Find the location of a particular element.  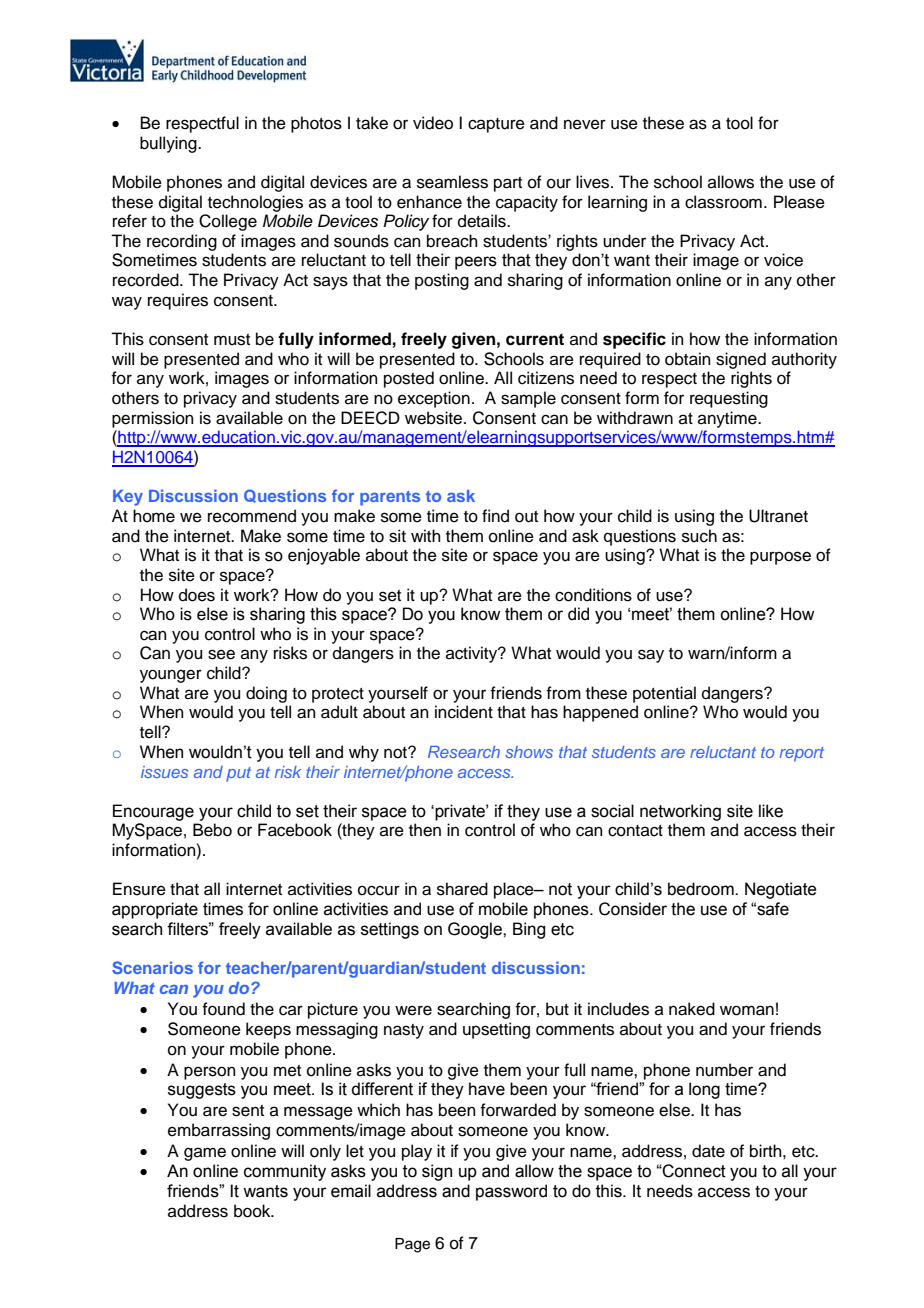

password is located at coordinates (511, 1192).
